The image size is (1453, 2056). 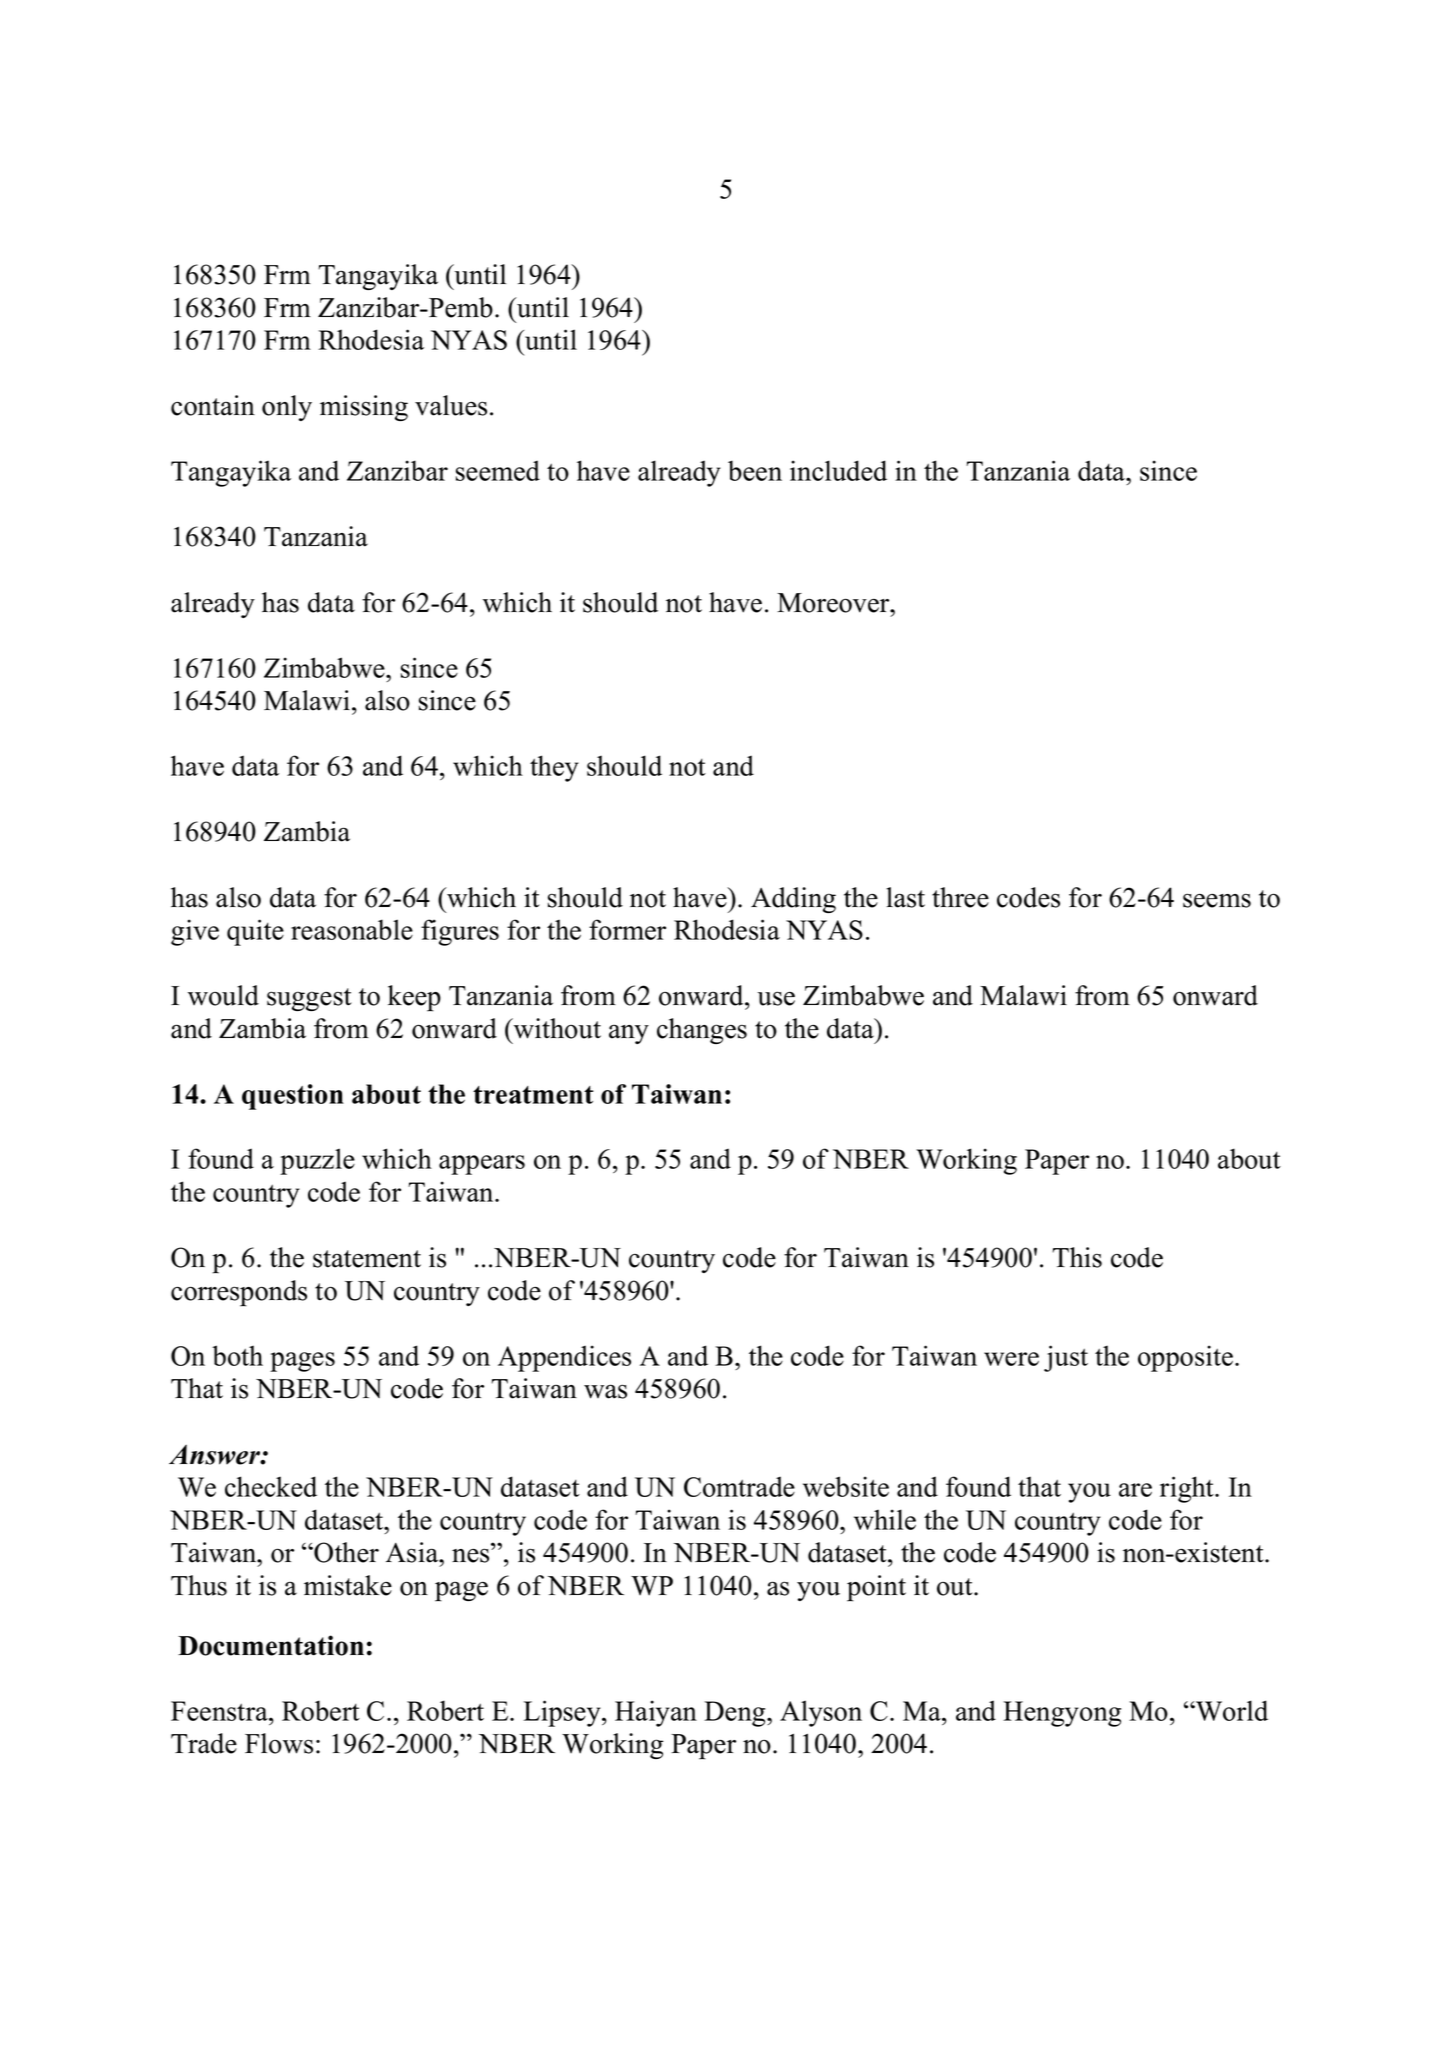 I want to click on Alyson, so click(x=821, y=1713).
